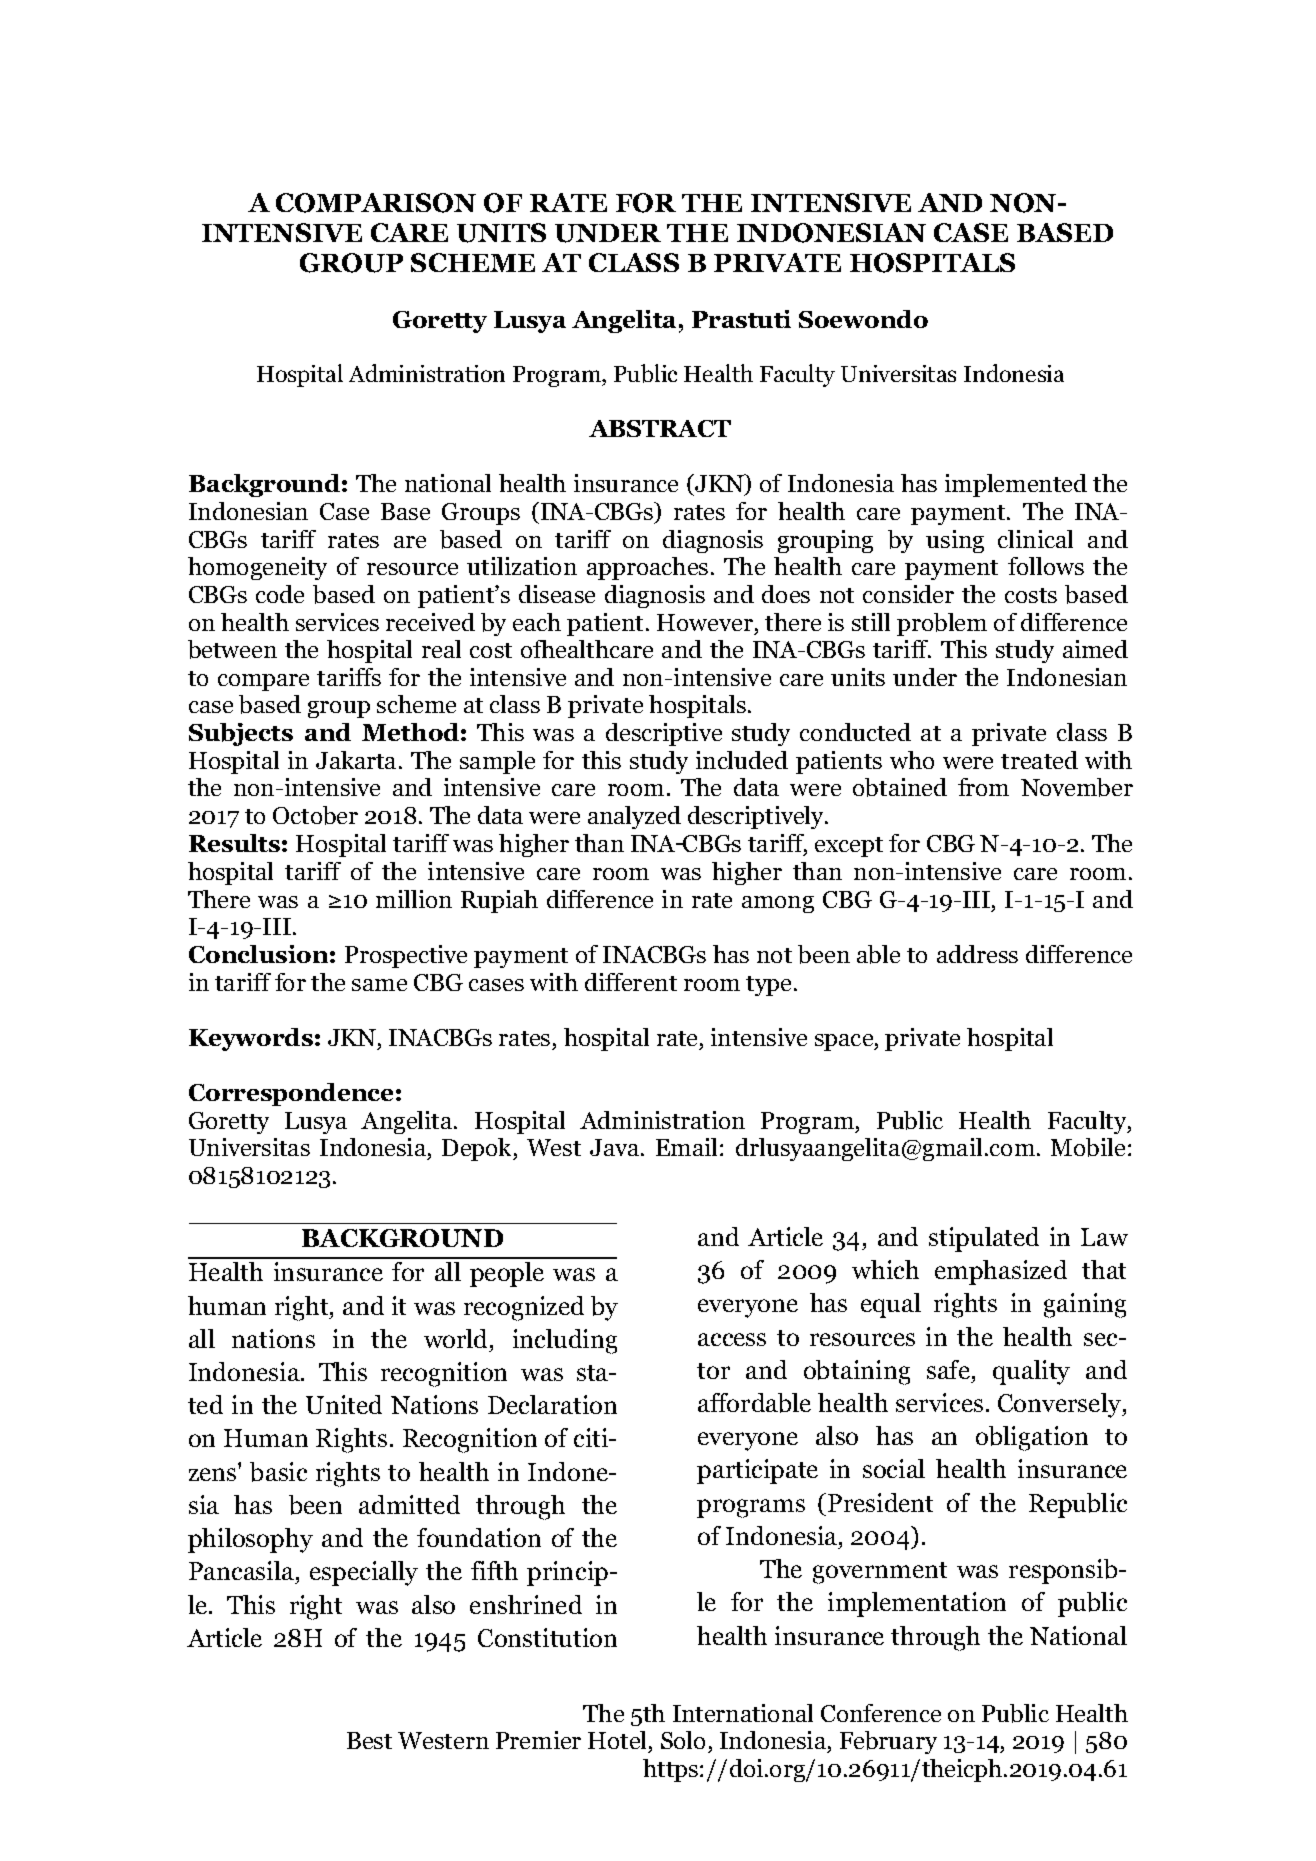 This screenshot has height=1861, width=1316. I want to click on ABSTRACT, so click(660, 428).
